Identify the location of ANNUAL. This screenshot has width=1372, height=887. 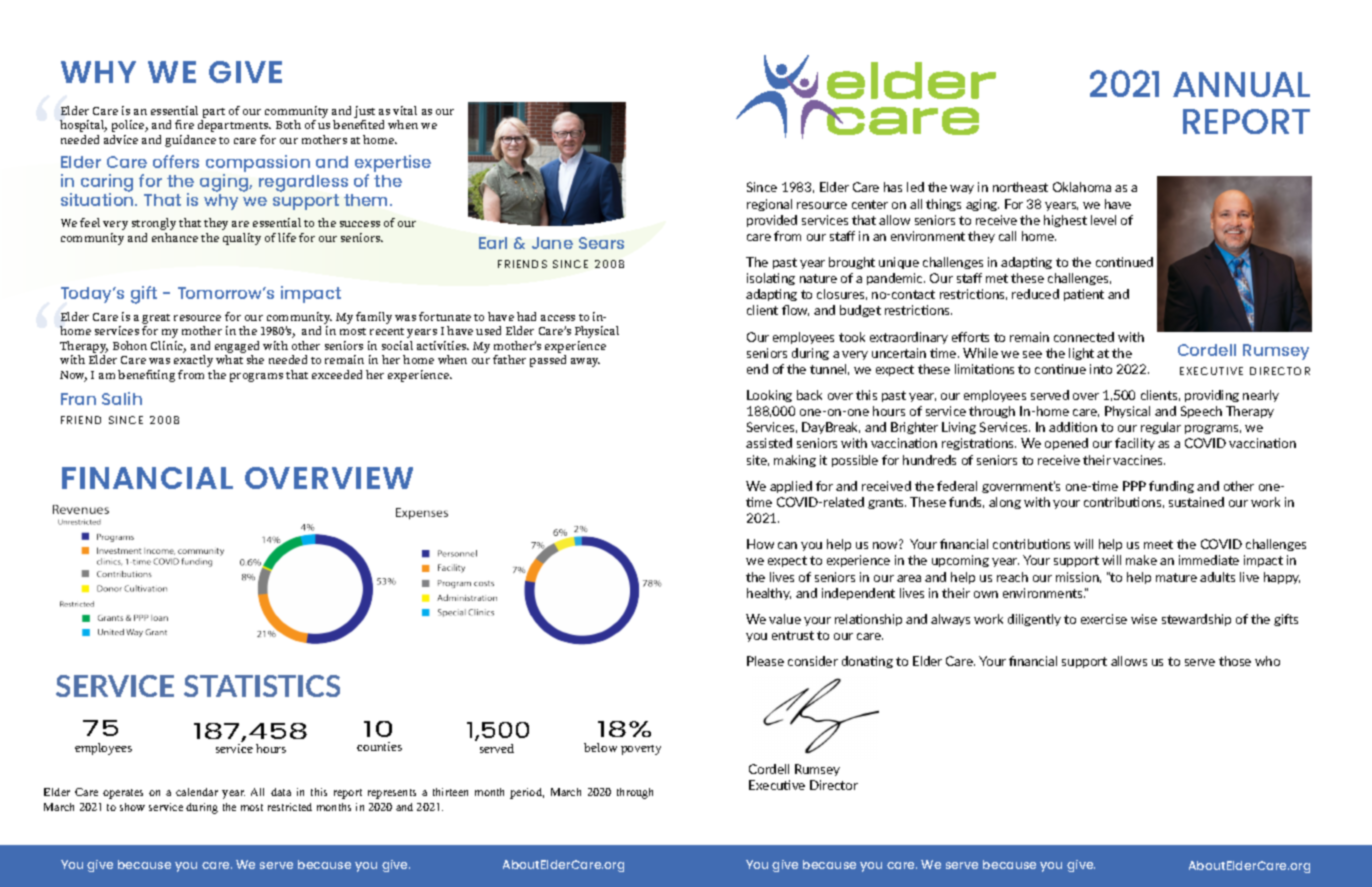
(1241, 84).
